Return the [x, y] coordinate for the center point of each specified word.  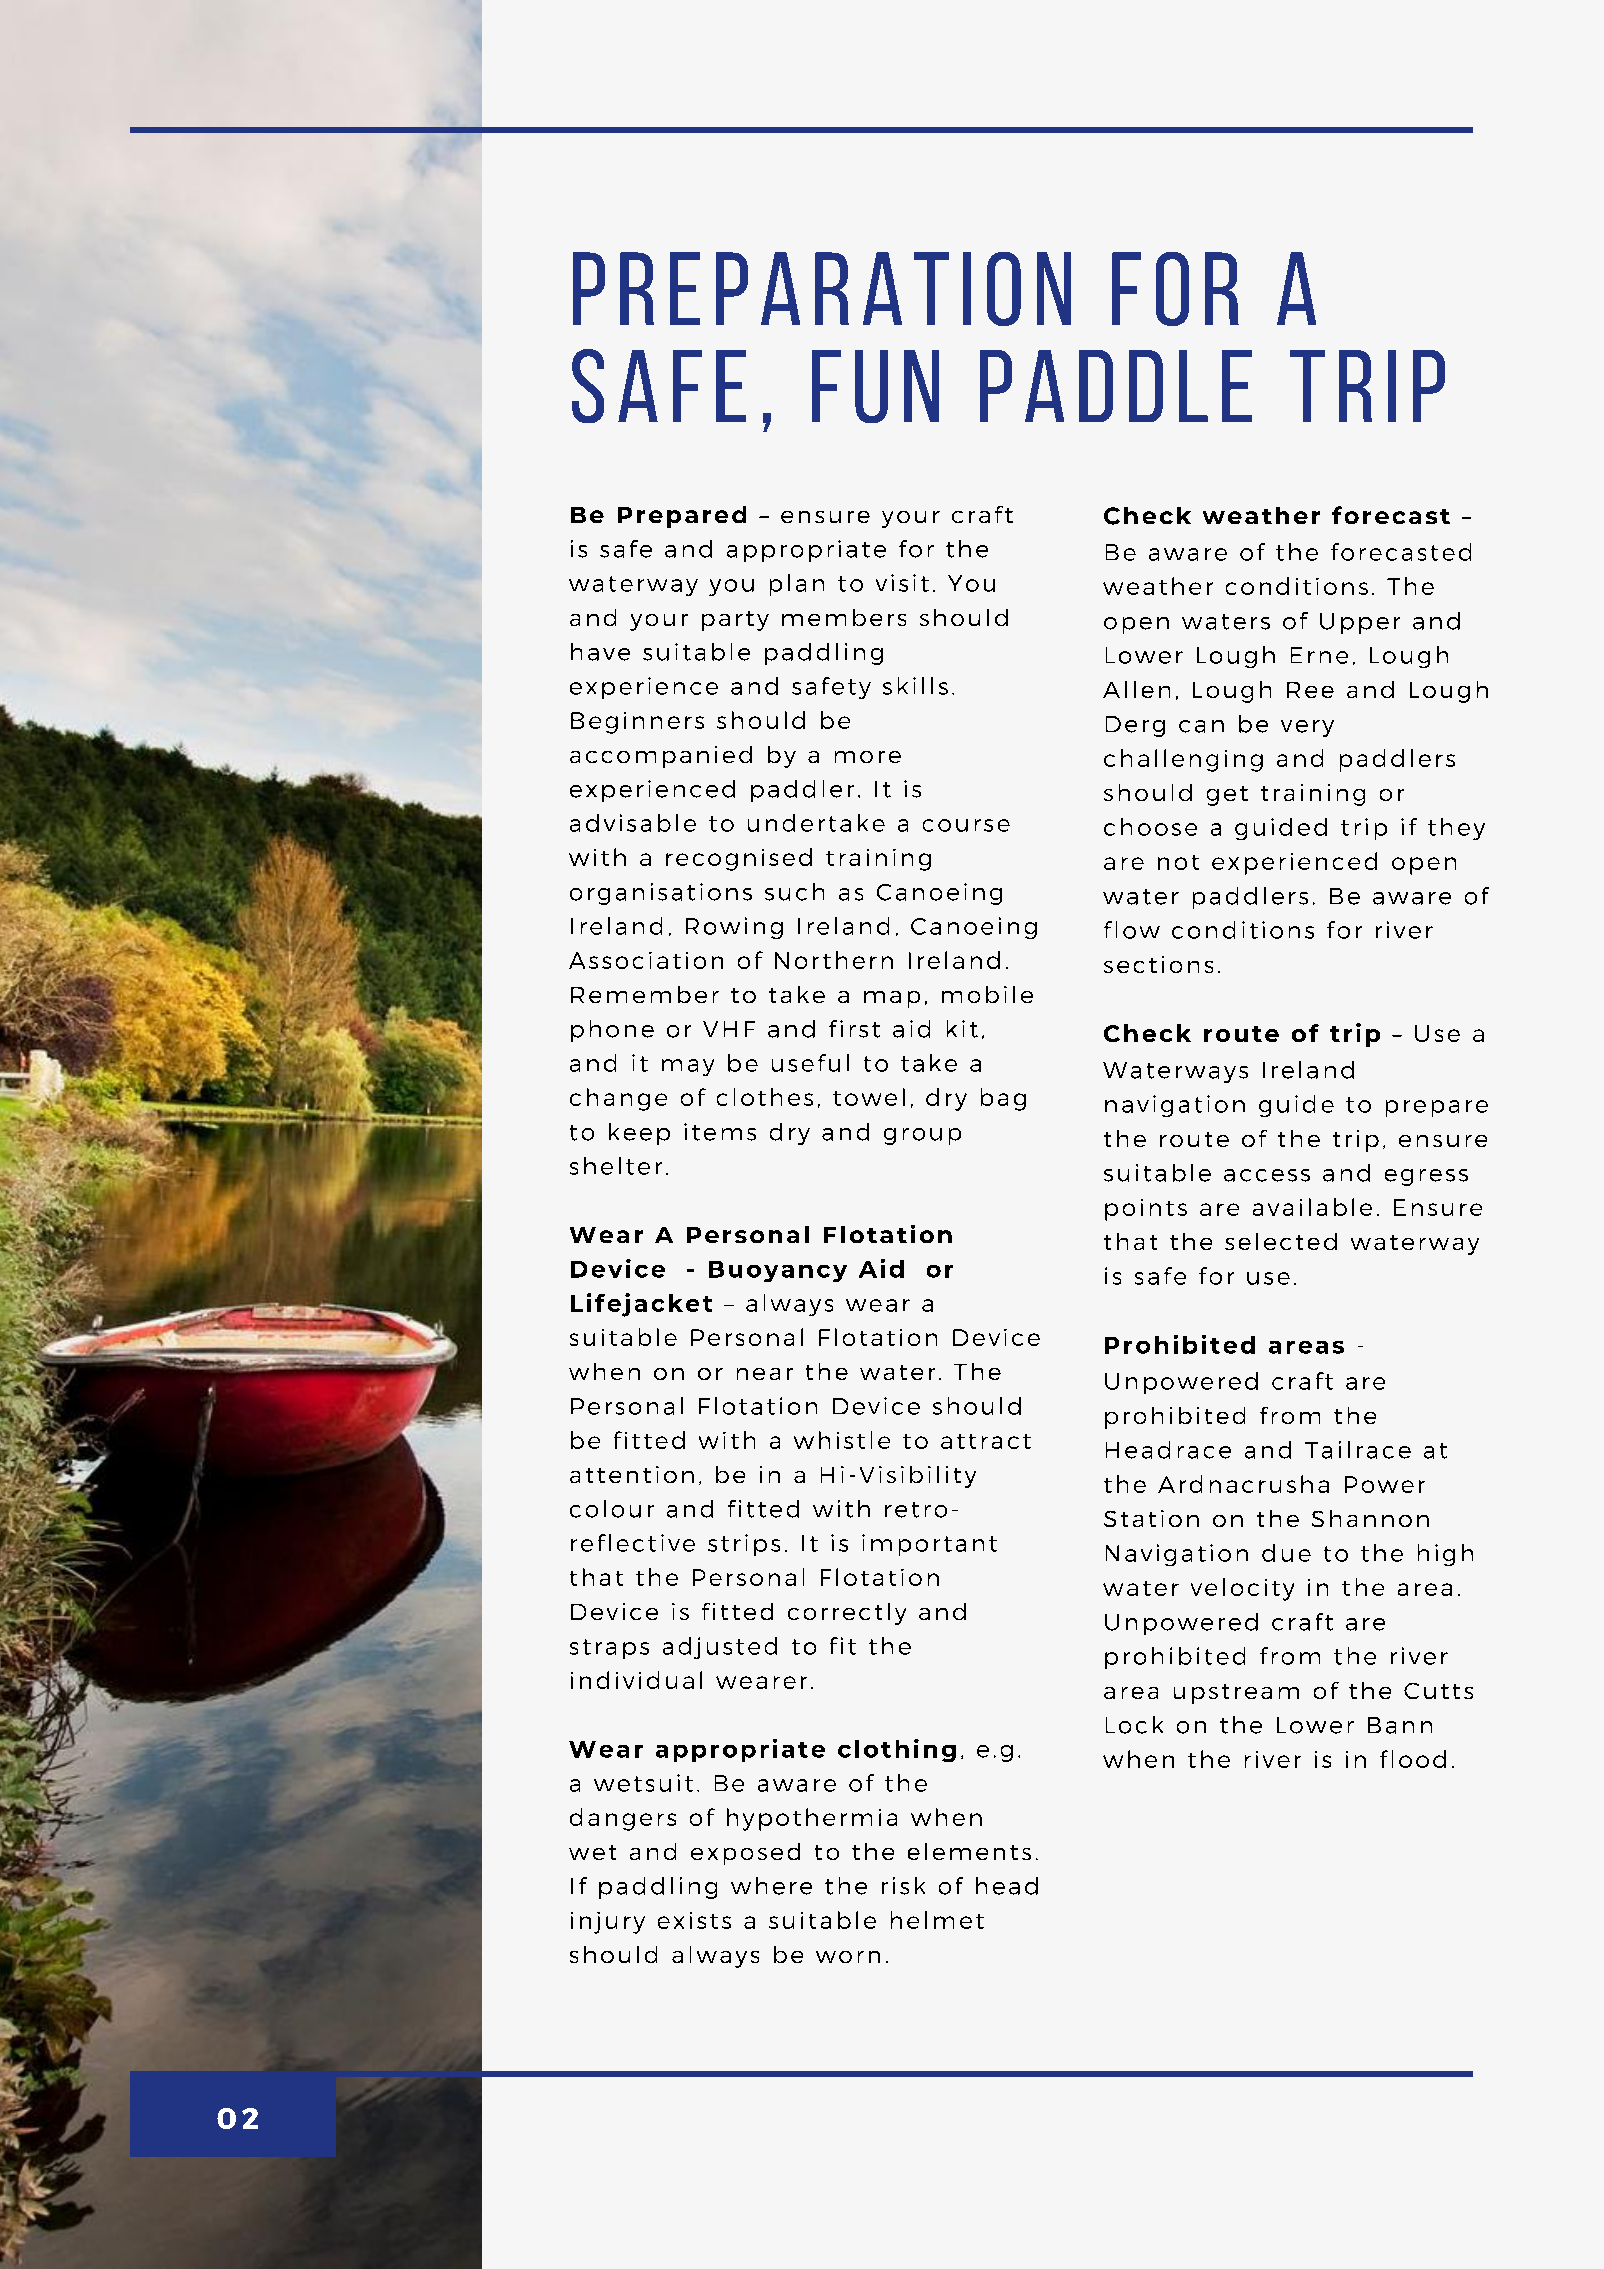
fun [875, 386]
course [966, 825]
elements [969, 1851]
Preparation [822, 289]
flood [1413, 1759]
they [1456, 829]
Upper [1360, 623]
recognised [739, 859]
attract [986, 1441]
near [765, 1374]
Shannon [1370, 1518]
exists [694, 1920]
